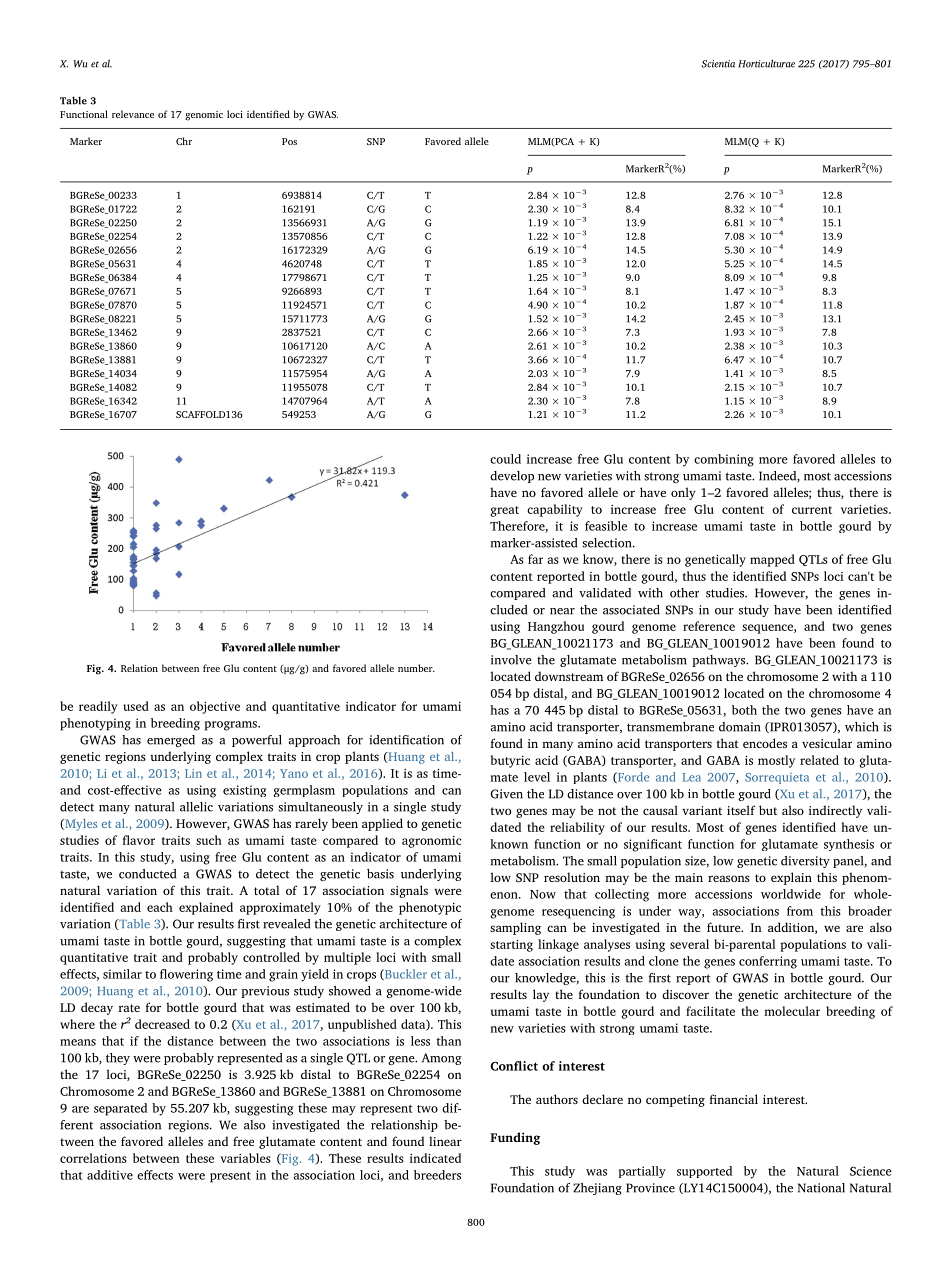 The image size is (952, 1270). I want to click on combining, so click(724, 460).
